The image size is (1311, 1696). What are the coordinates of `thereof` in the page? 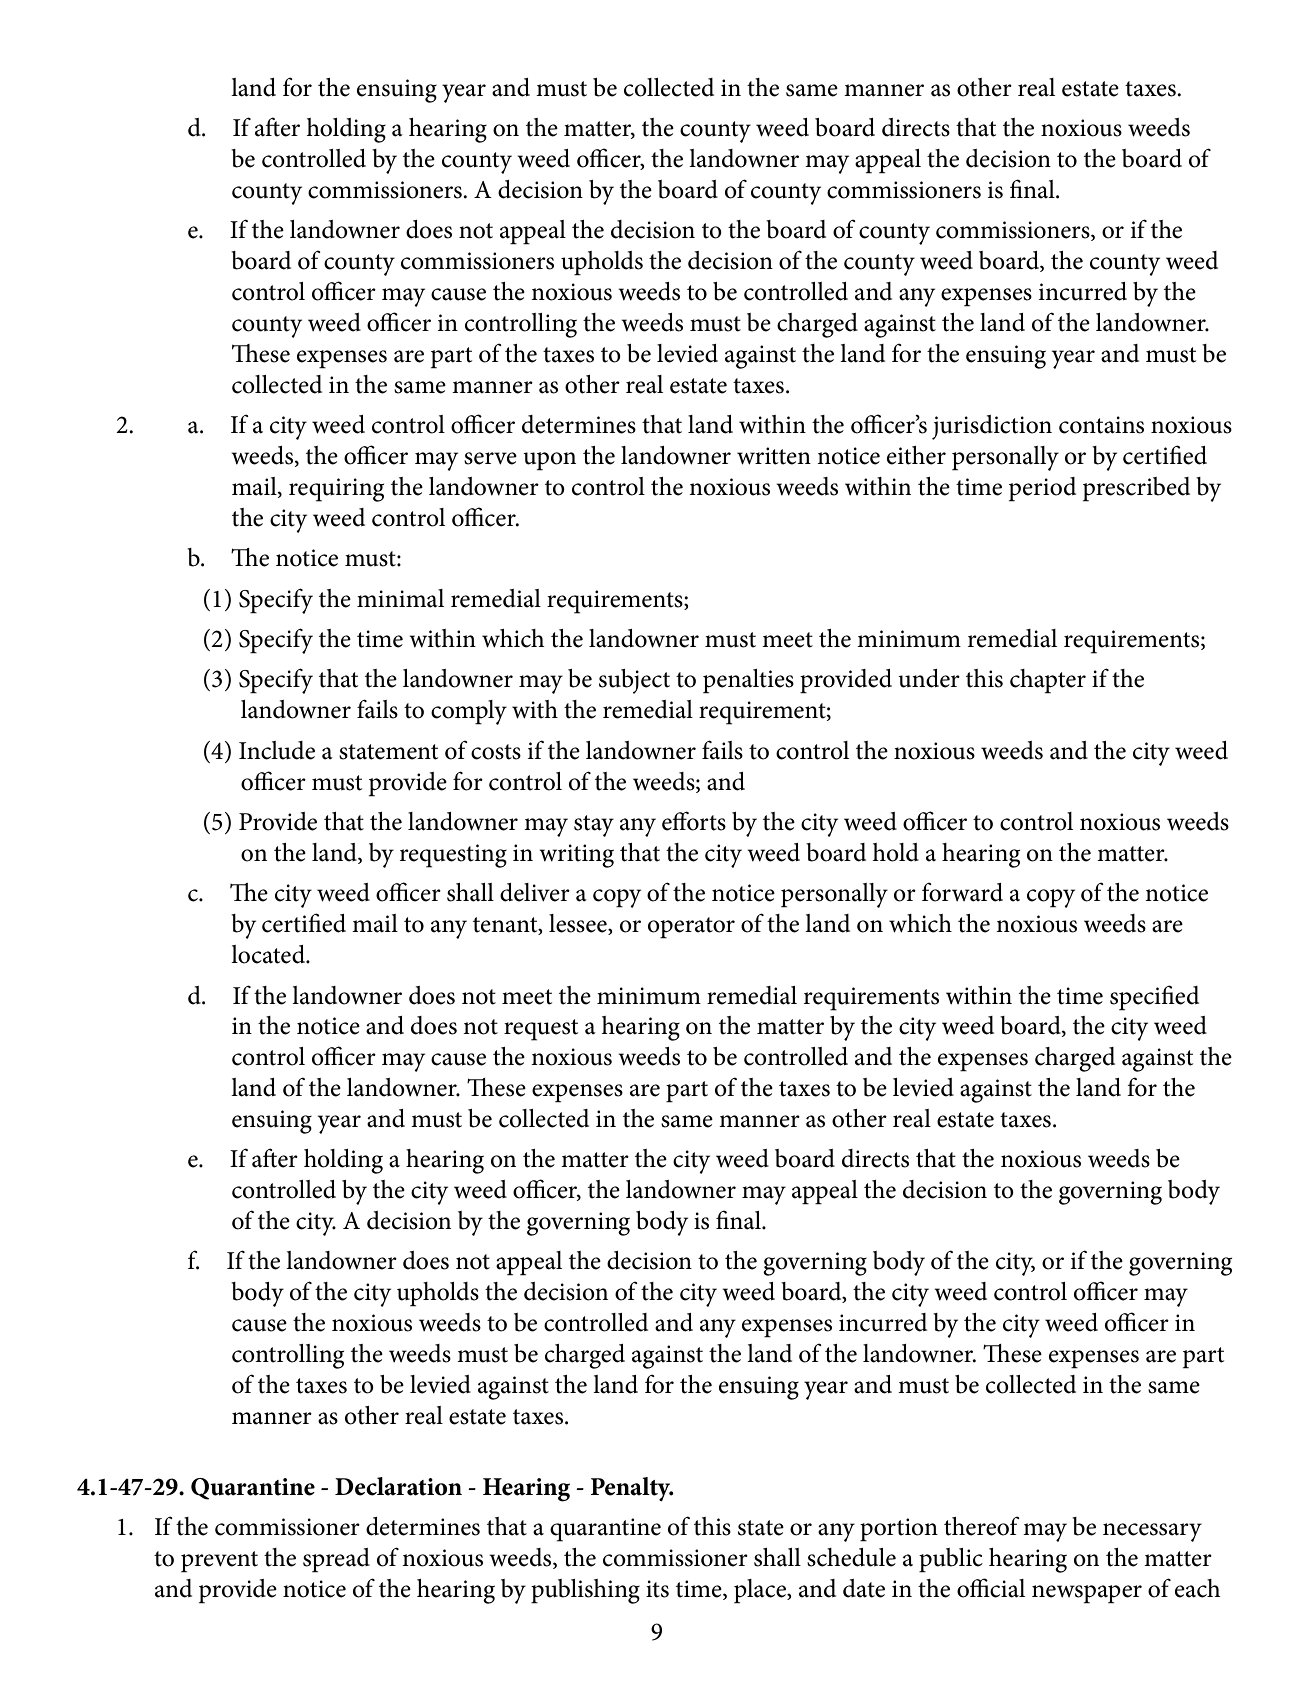 It's located at (982, 1526).
